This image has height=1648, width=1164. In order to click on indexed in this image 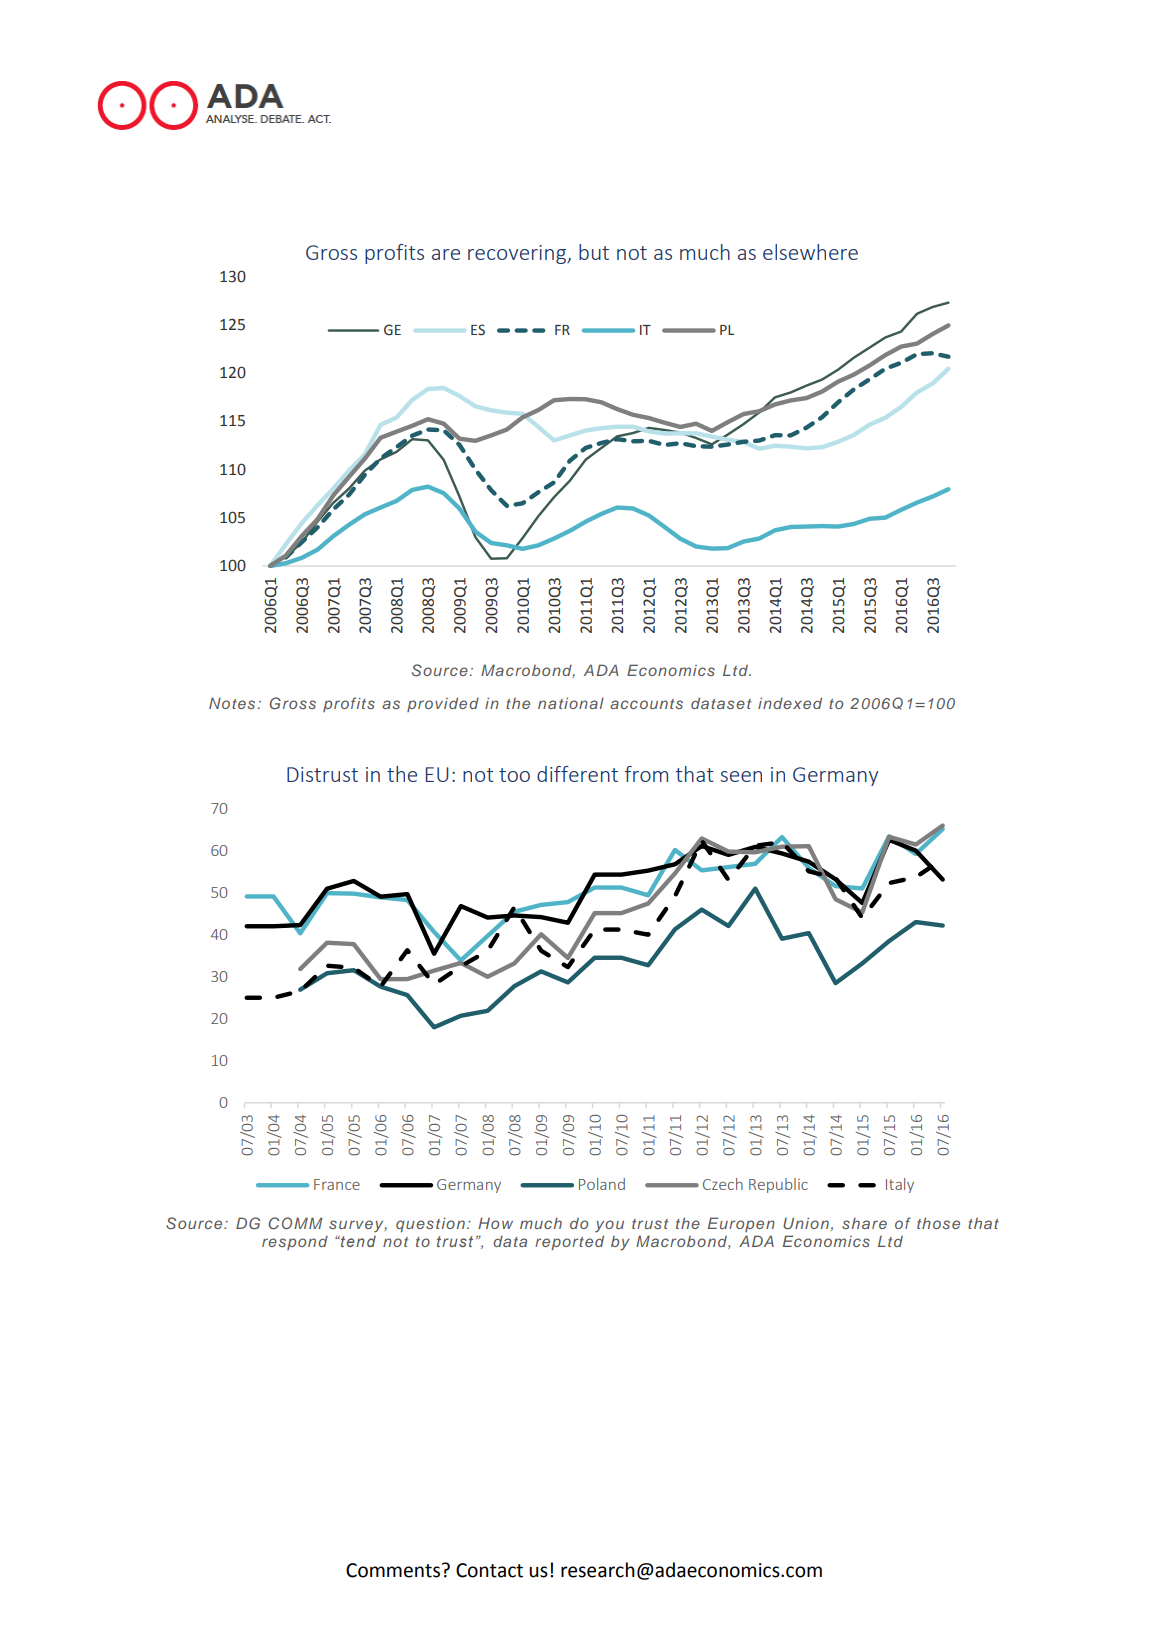, I will do `click(790, 703)`.
